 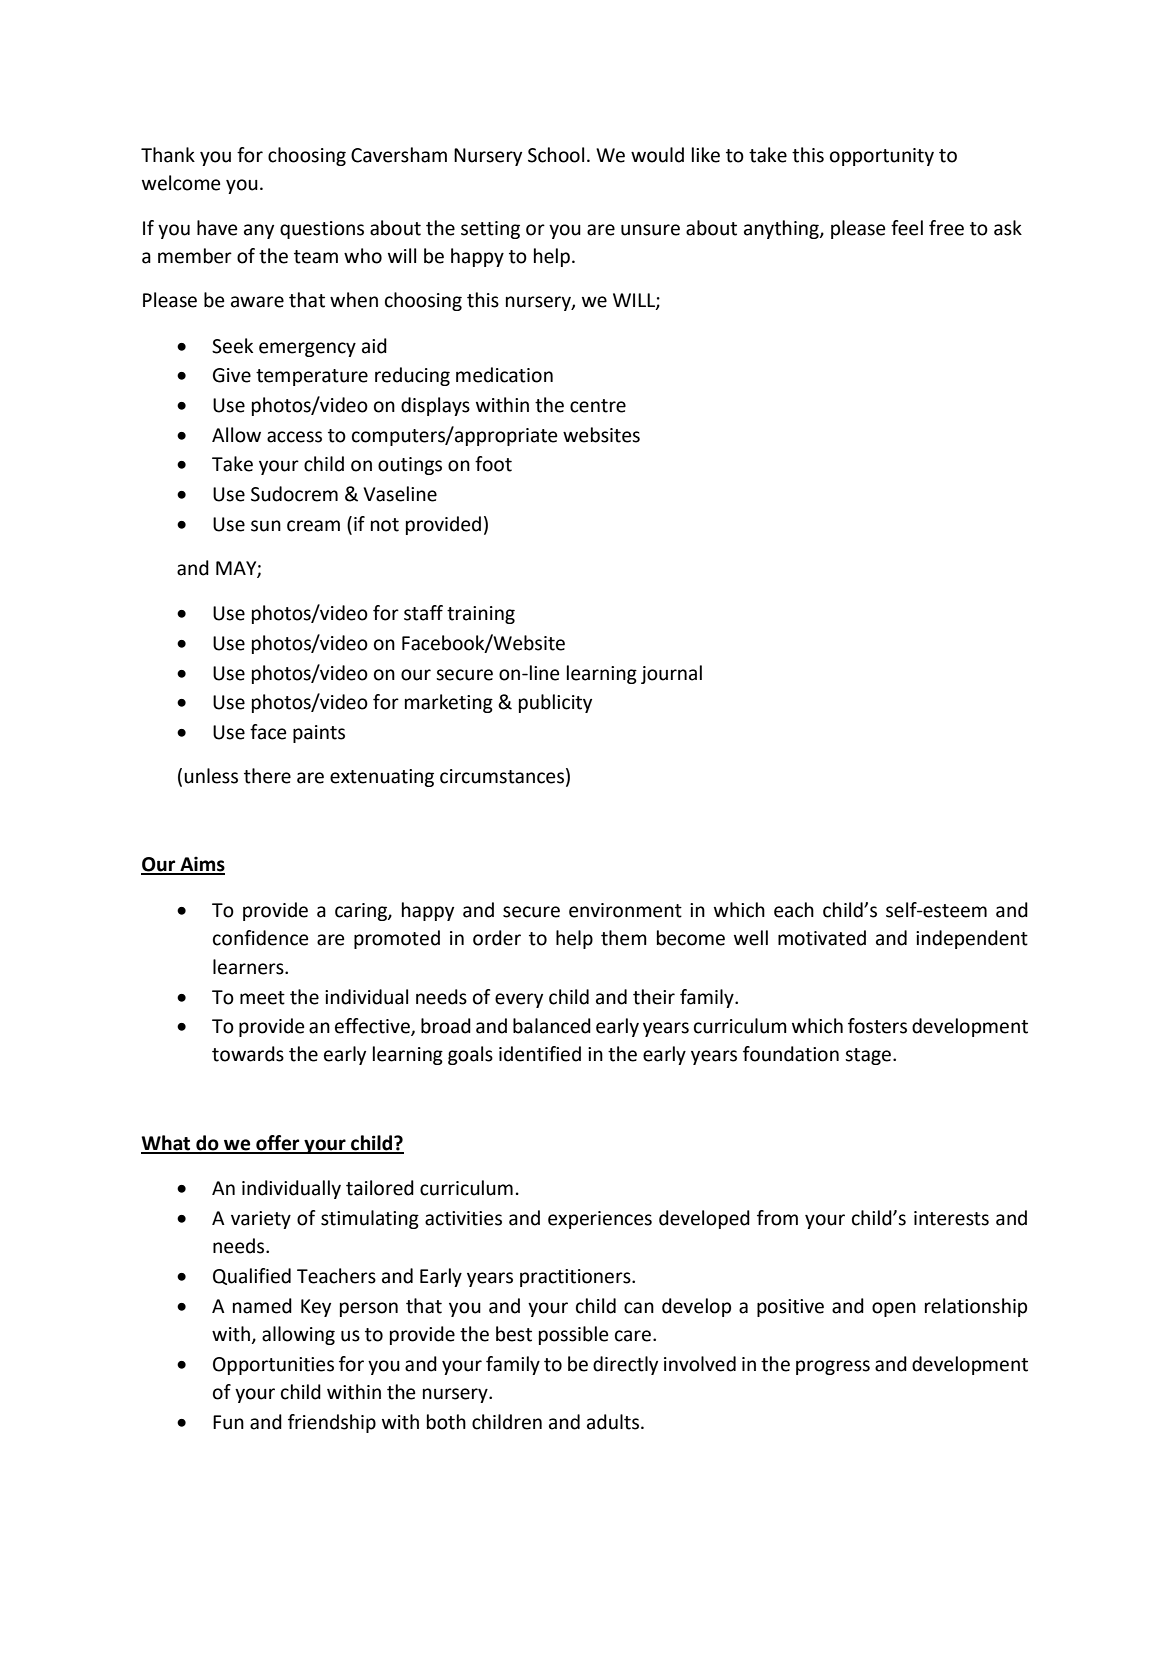 What do you see at coordinates (248, 1054) in the screenshot?
I see `towards` at bounding box center [248, 1054].
